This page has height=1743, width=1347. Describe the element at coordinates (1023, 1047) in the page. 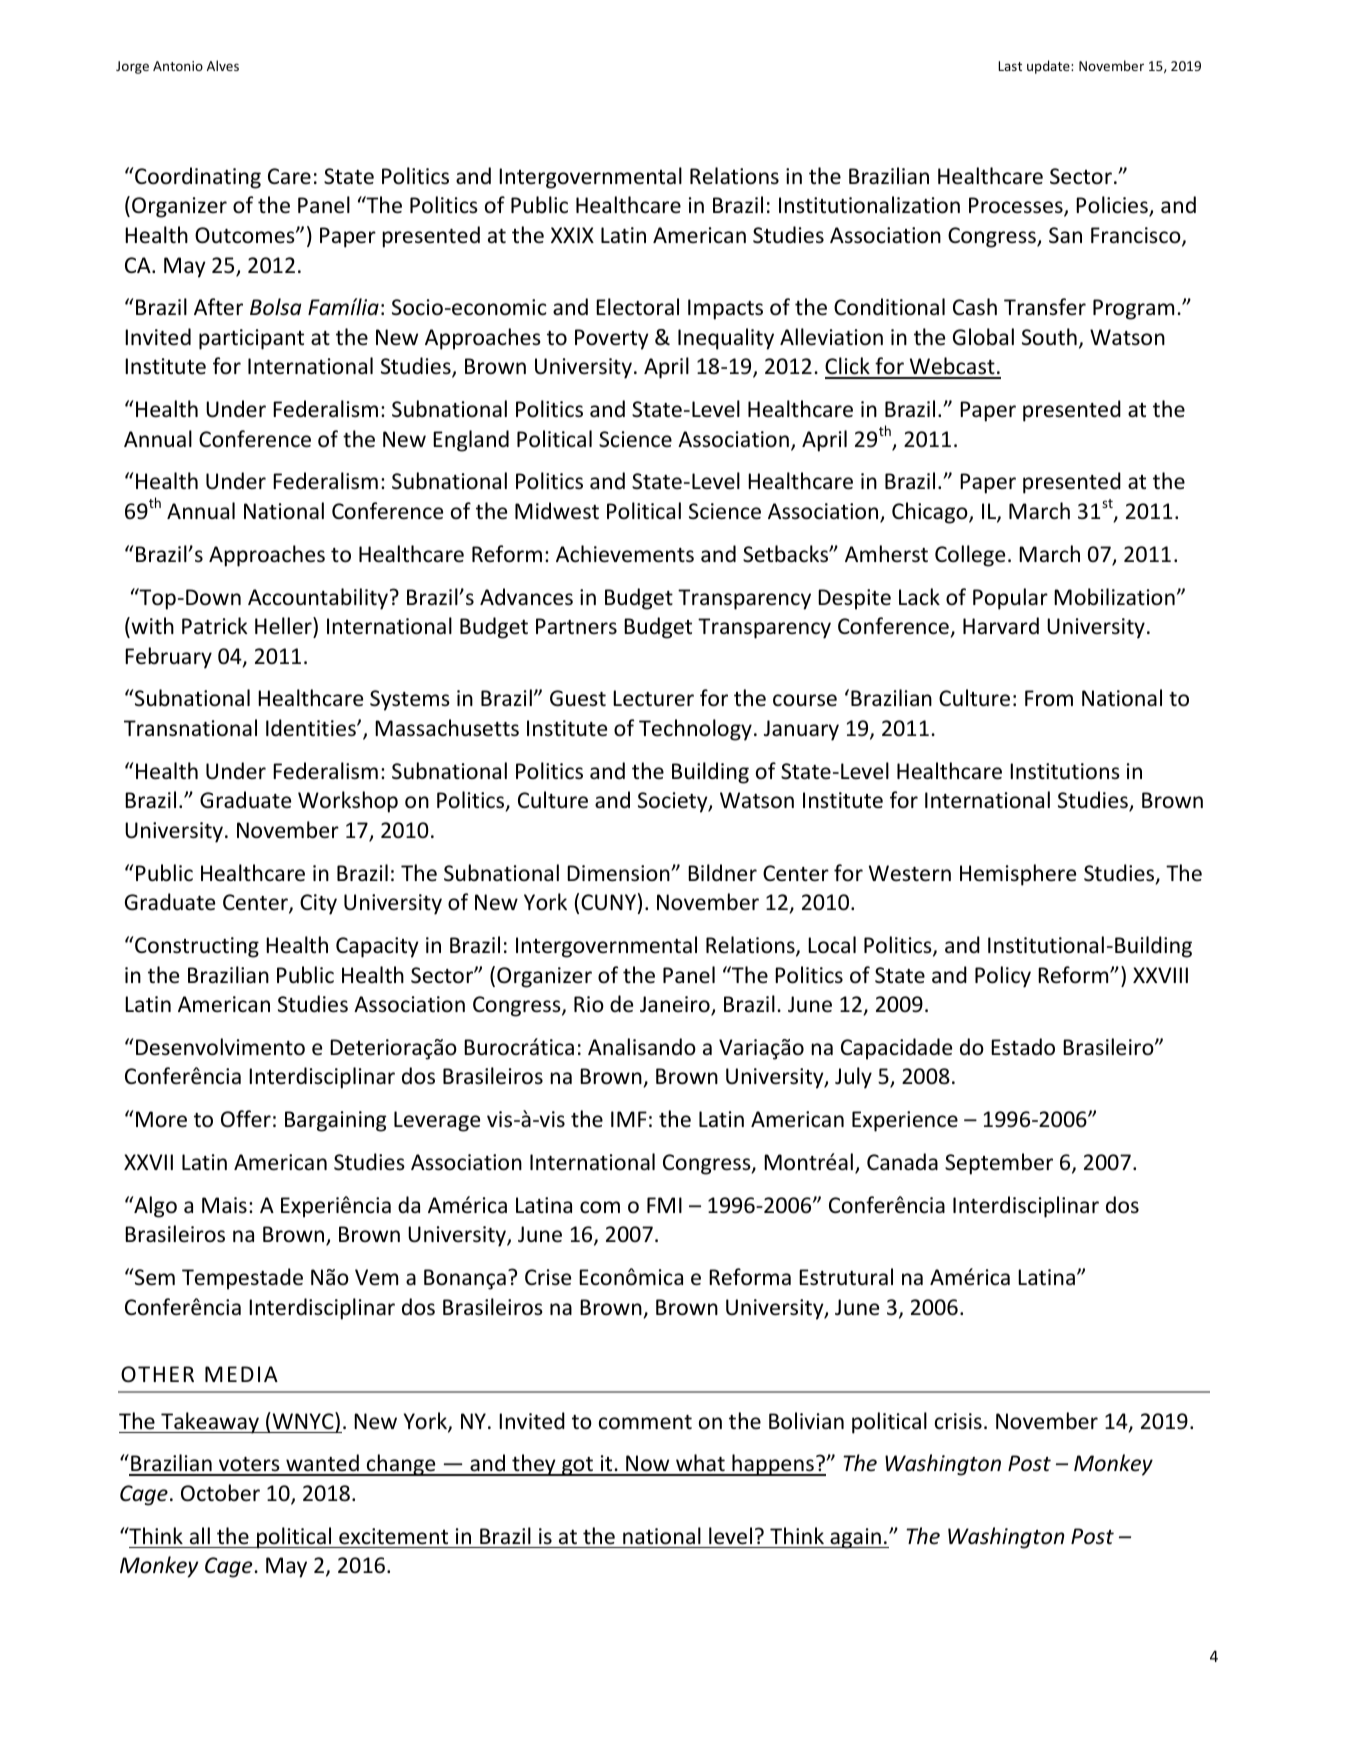

I see `Estado` at that location.
